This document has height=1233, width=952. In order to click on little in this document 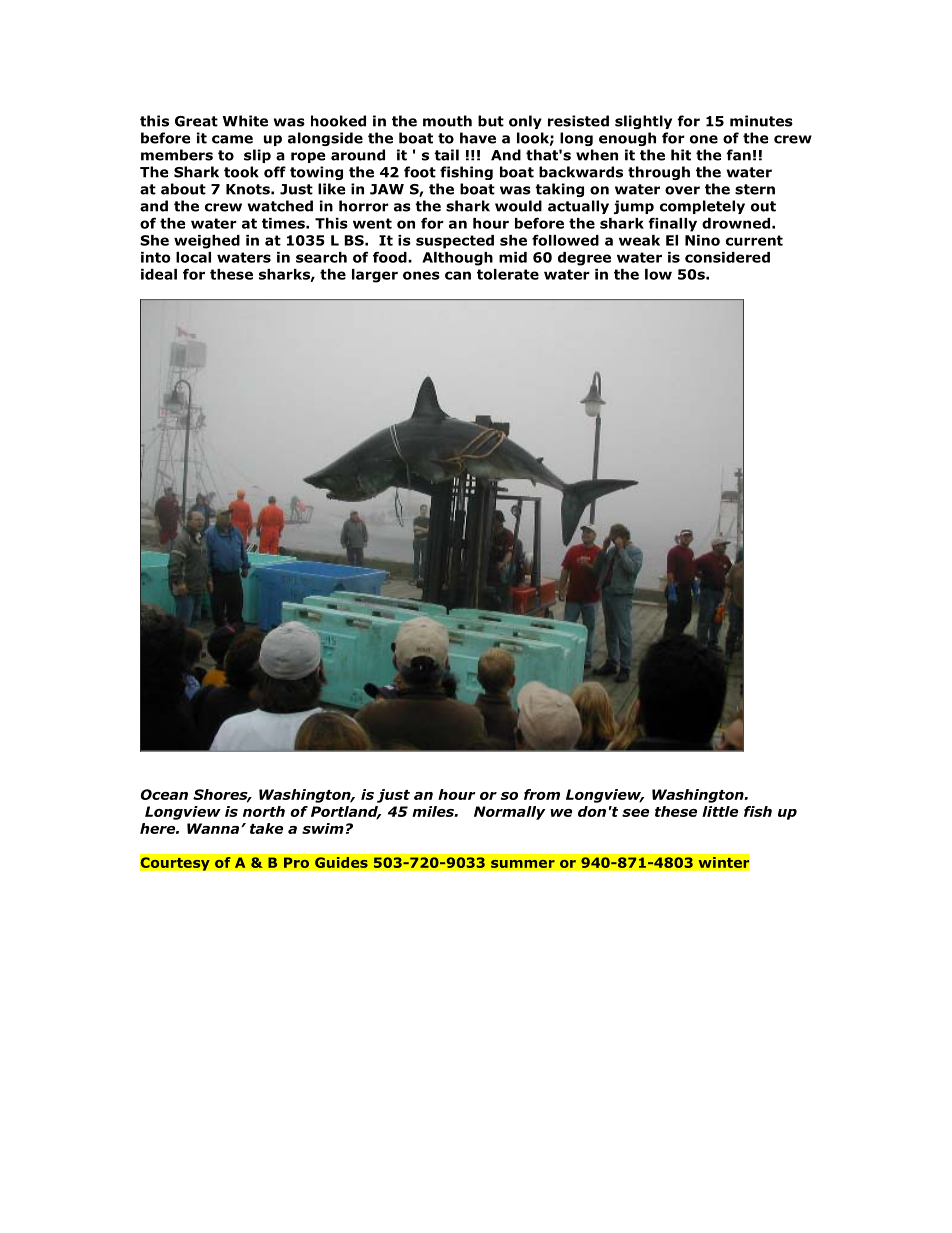, I will do `click(720, 811)`.
